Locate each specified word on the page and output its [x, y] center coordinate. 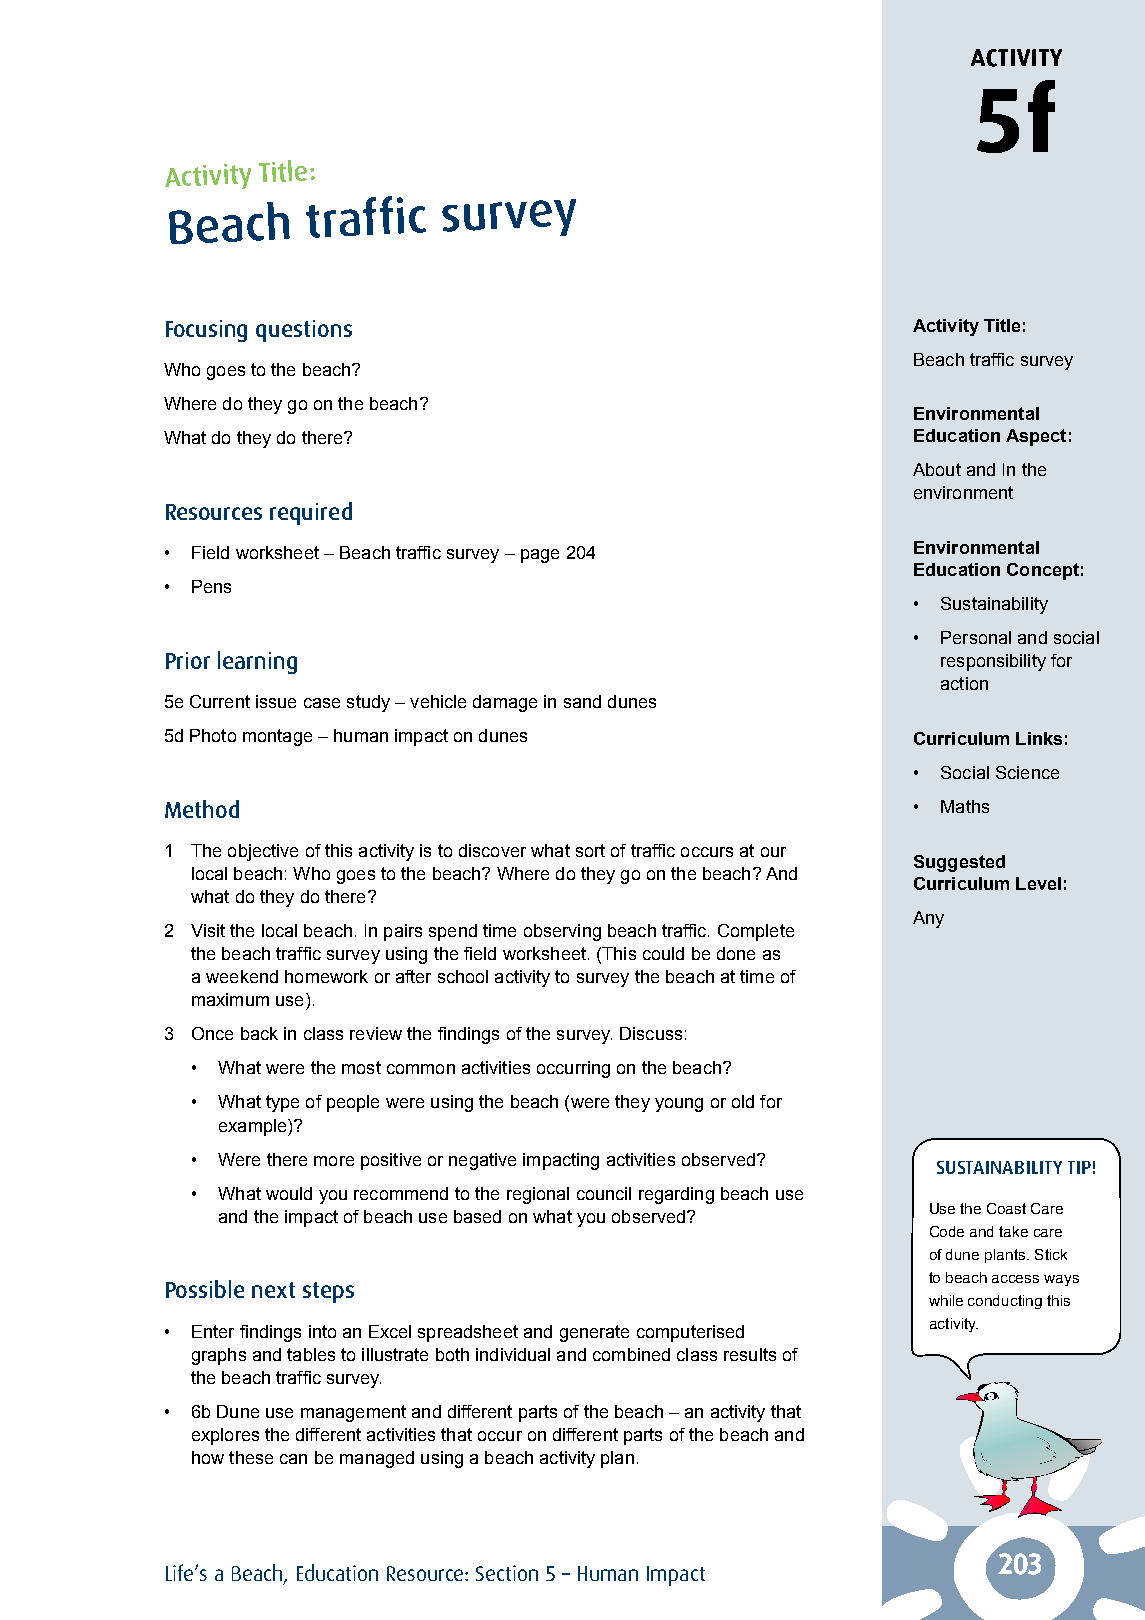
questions [304, 331]
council [604, 1193]
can [293, 1459]
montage [277, 737]
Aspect [1036, 437]
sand [582, 701]
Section [507, 1573]
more [334, 1161]
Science [1027, 772]
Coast [1006, 1208]
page [540, 556]
